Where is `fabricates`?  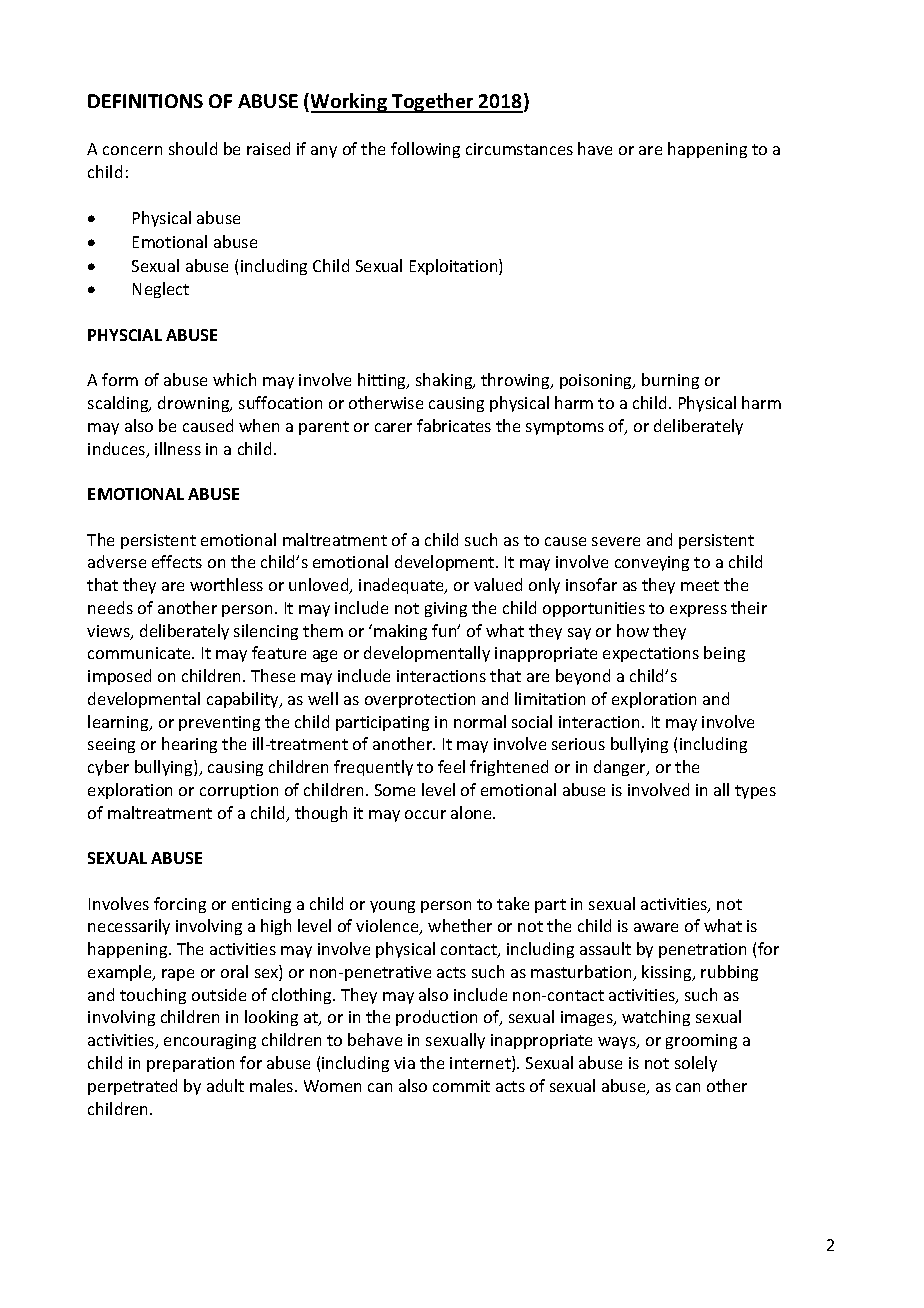
fabricates is located at coordinates (454, 425).
